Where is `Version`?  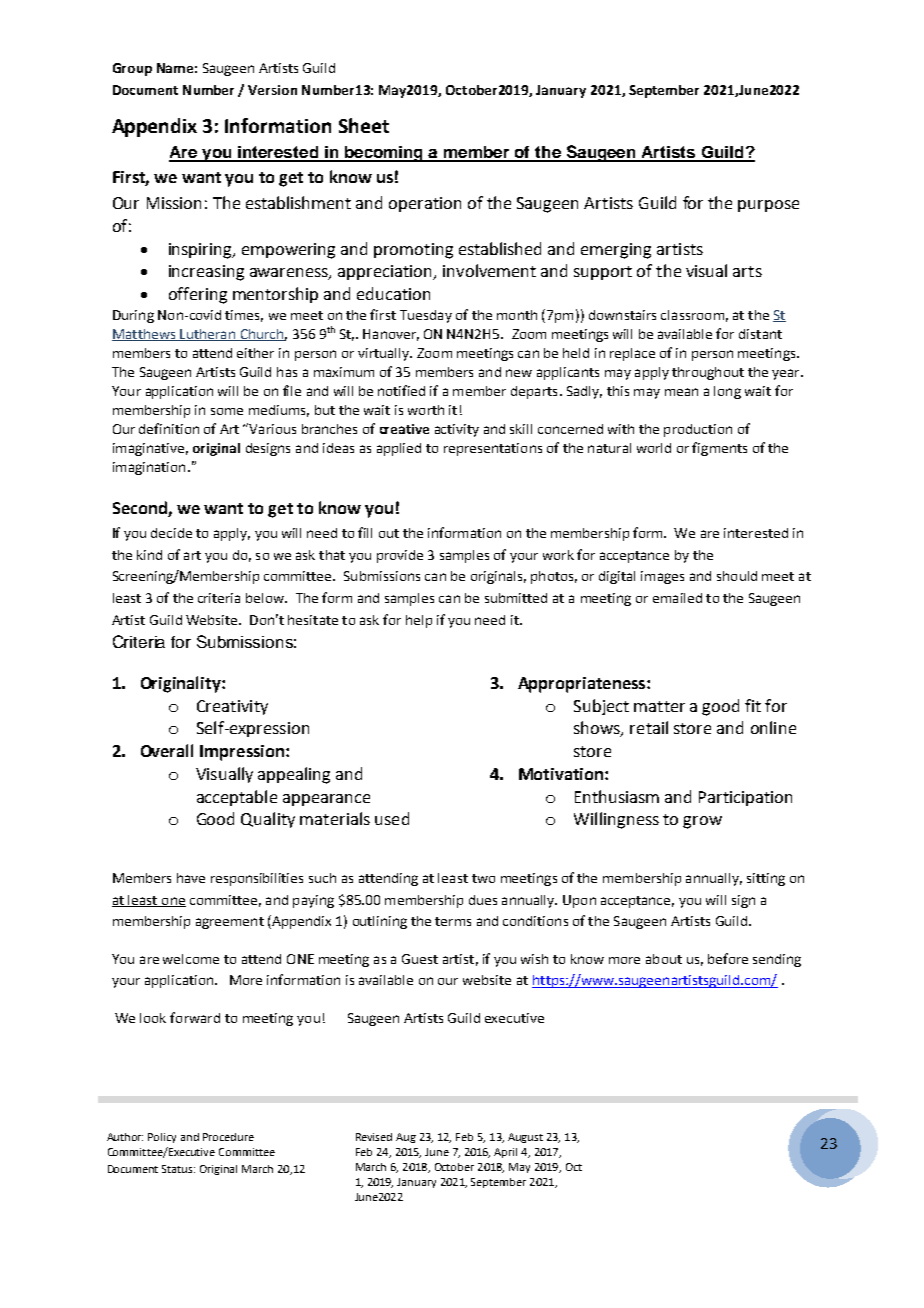
Version is located at coordinates (272, 90).
